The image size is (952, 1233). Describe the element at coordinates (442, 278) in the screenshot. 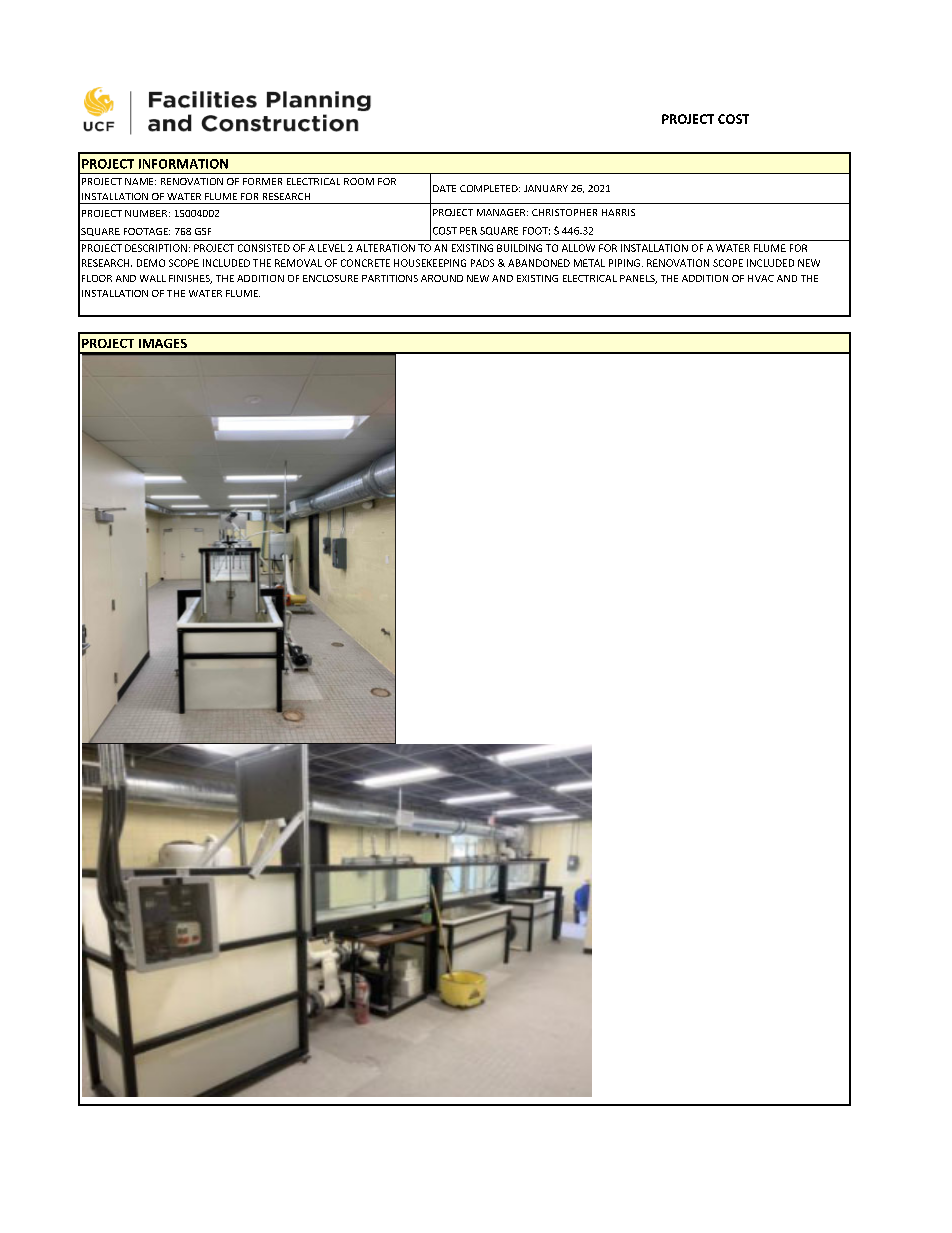

I see `AROUND` at that location.
